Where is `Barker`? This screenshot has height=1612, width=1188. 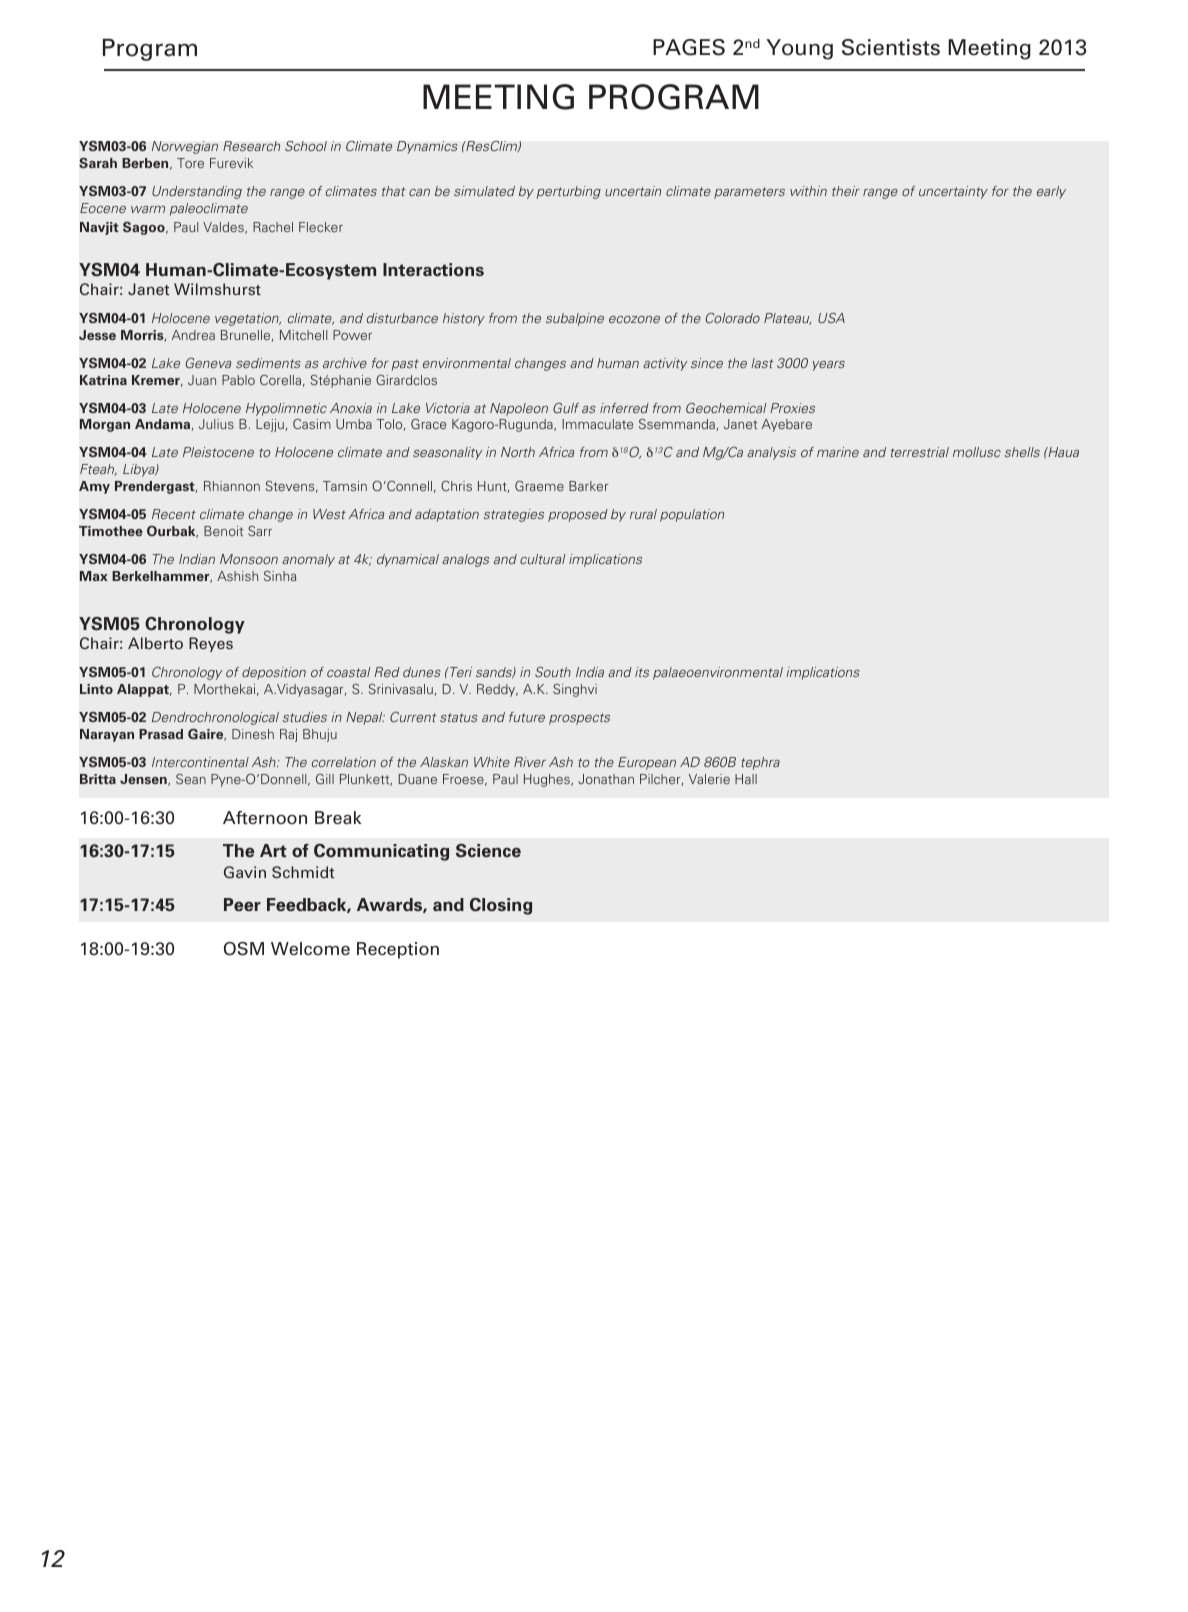
Barker is located at coordinates (588, 486).
